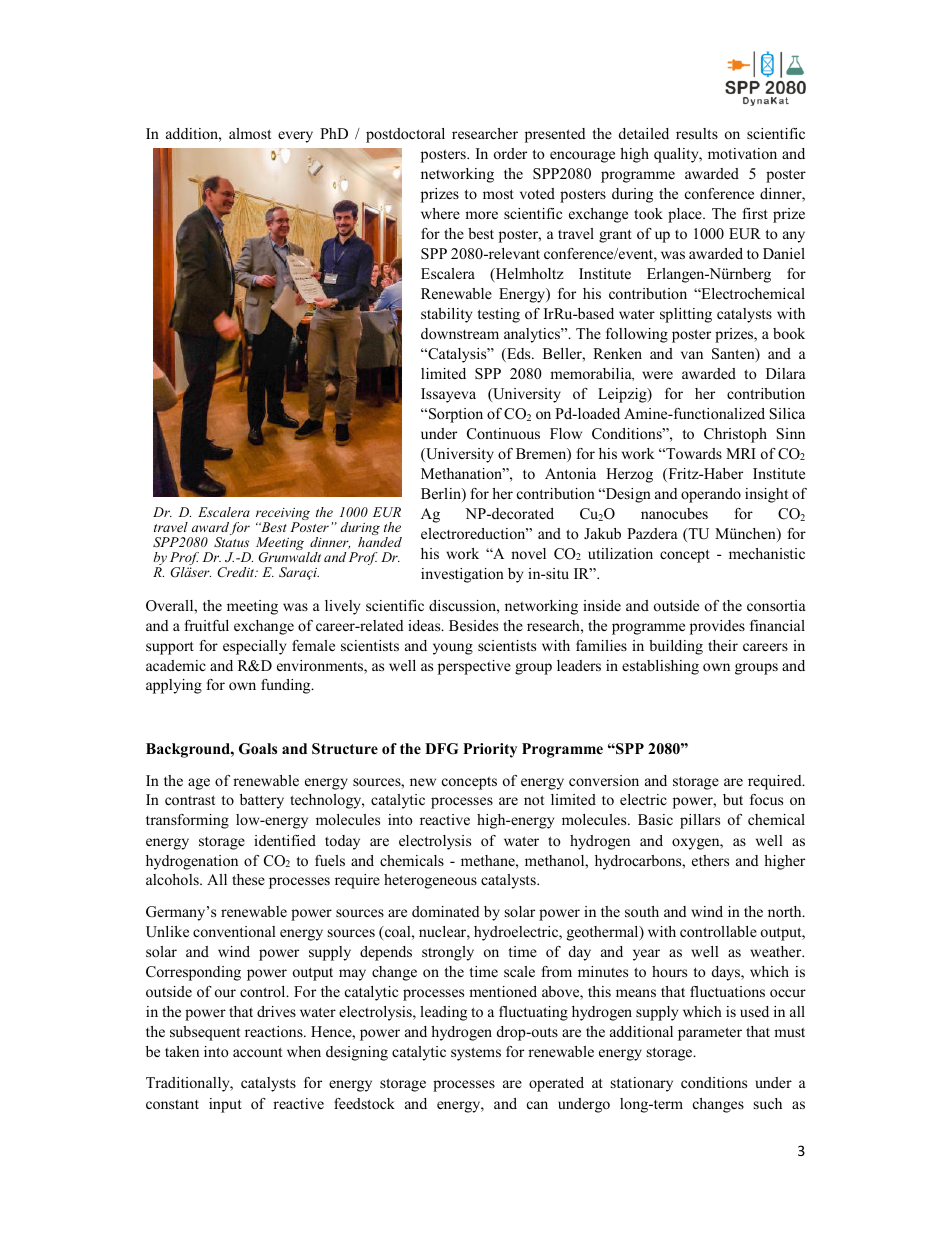  I want to click on motivation, so click(742, 153).
